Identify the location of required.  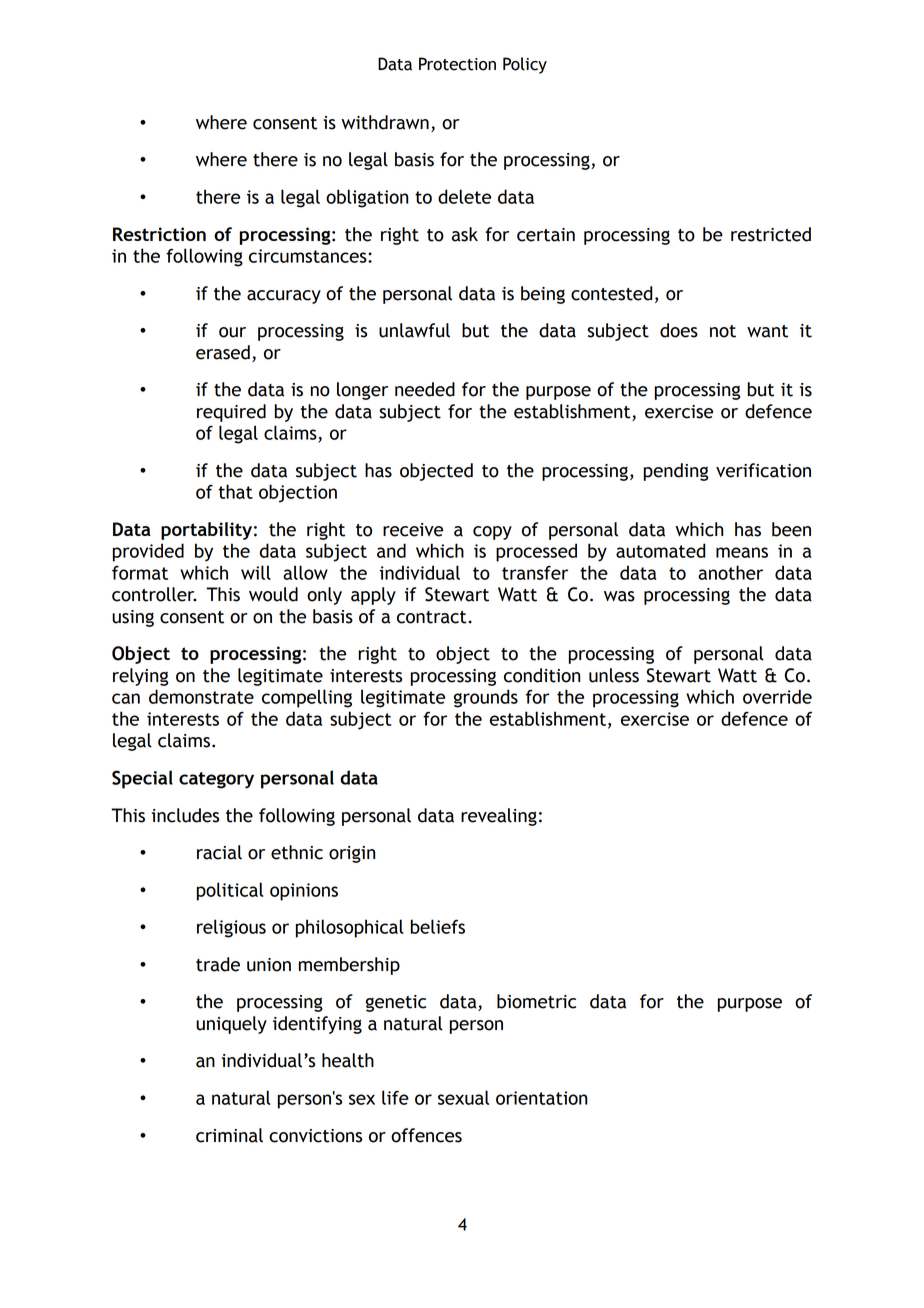
(231, 413).
